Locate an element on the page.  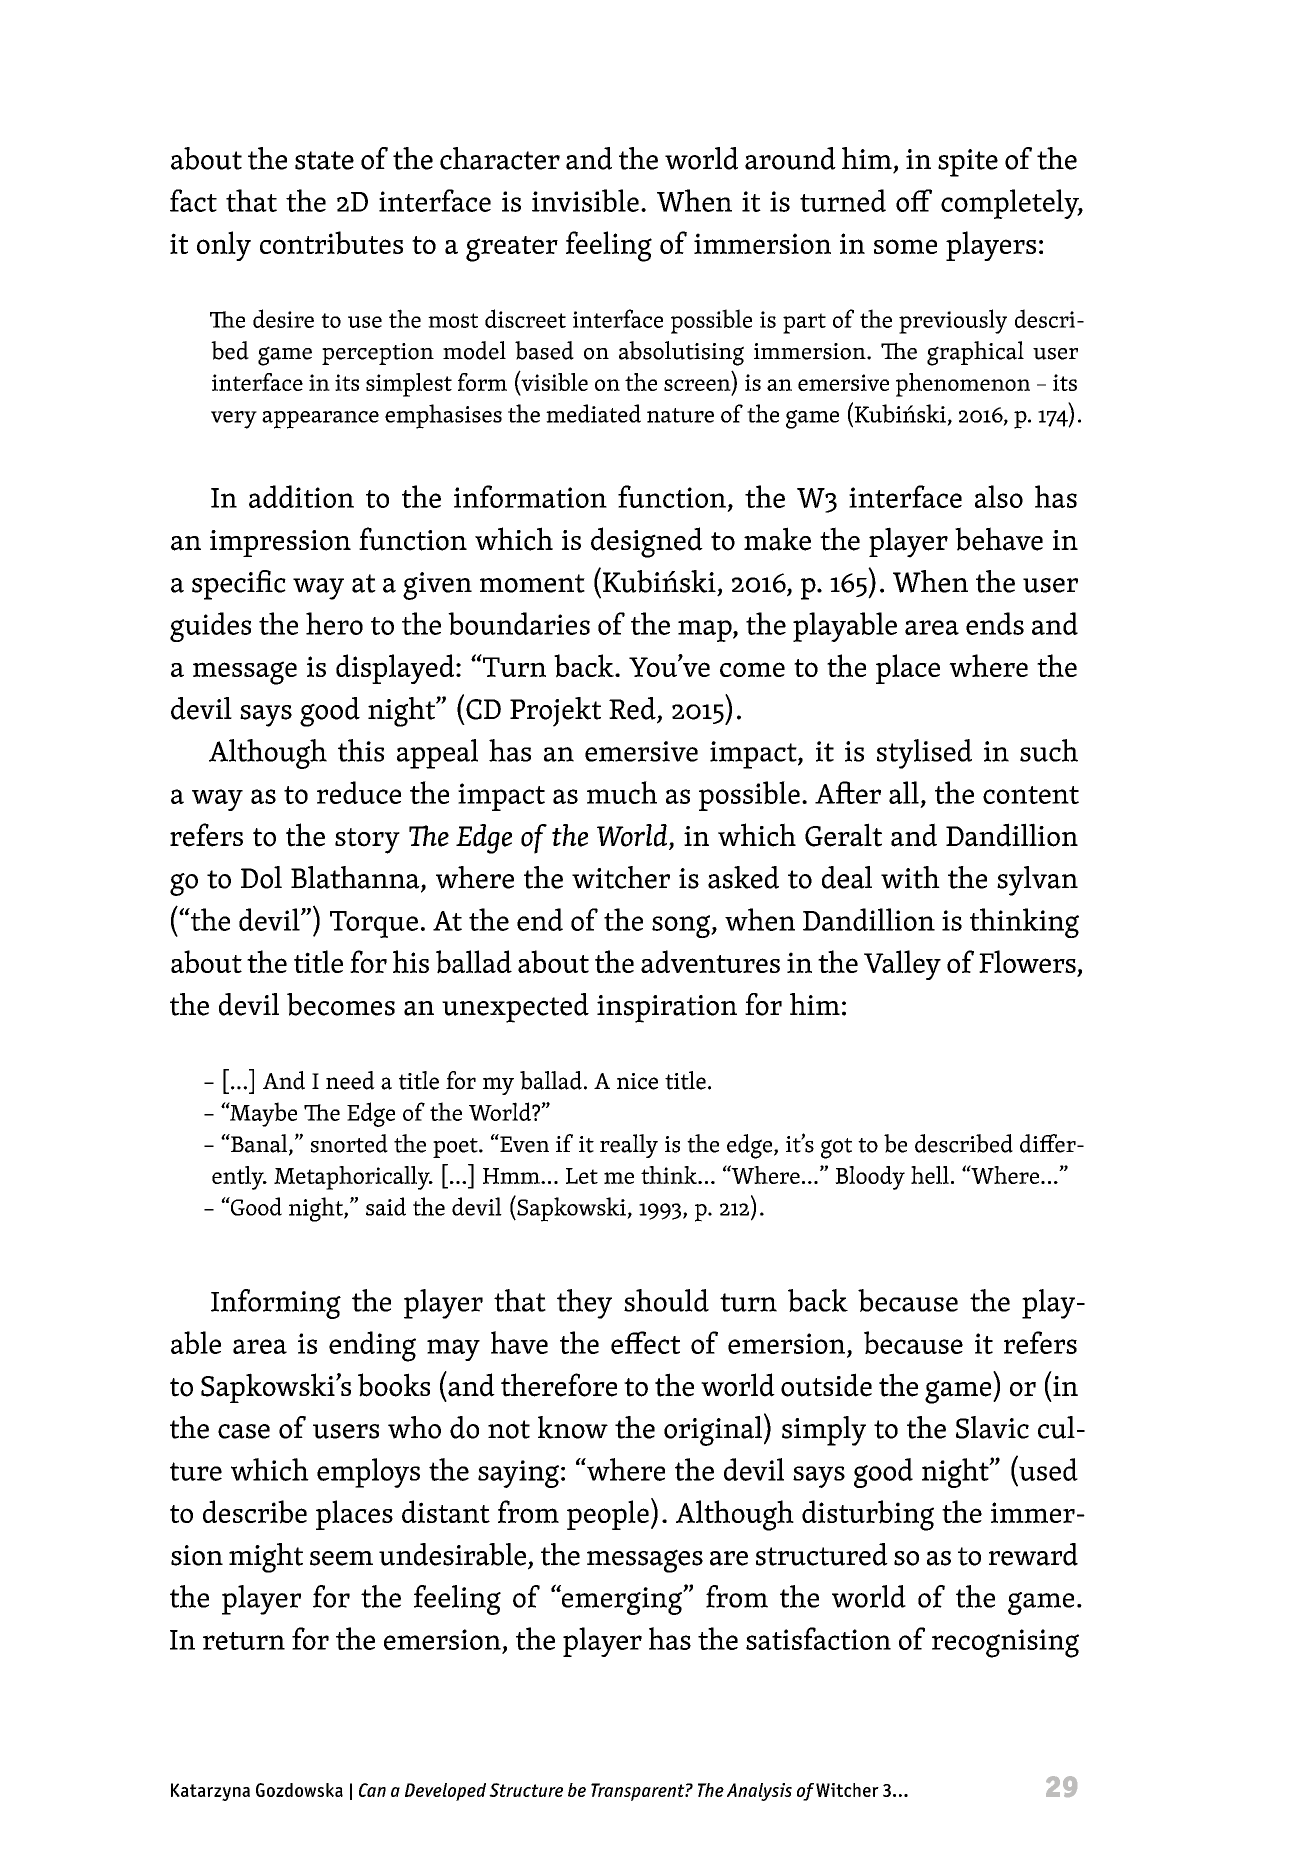
Torque is located at coordinates (374, 924).
